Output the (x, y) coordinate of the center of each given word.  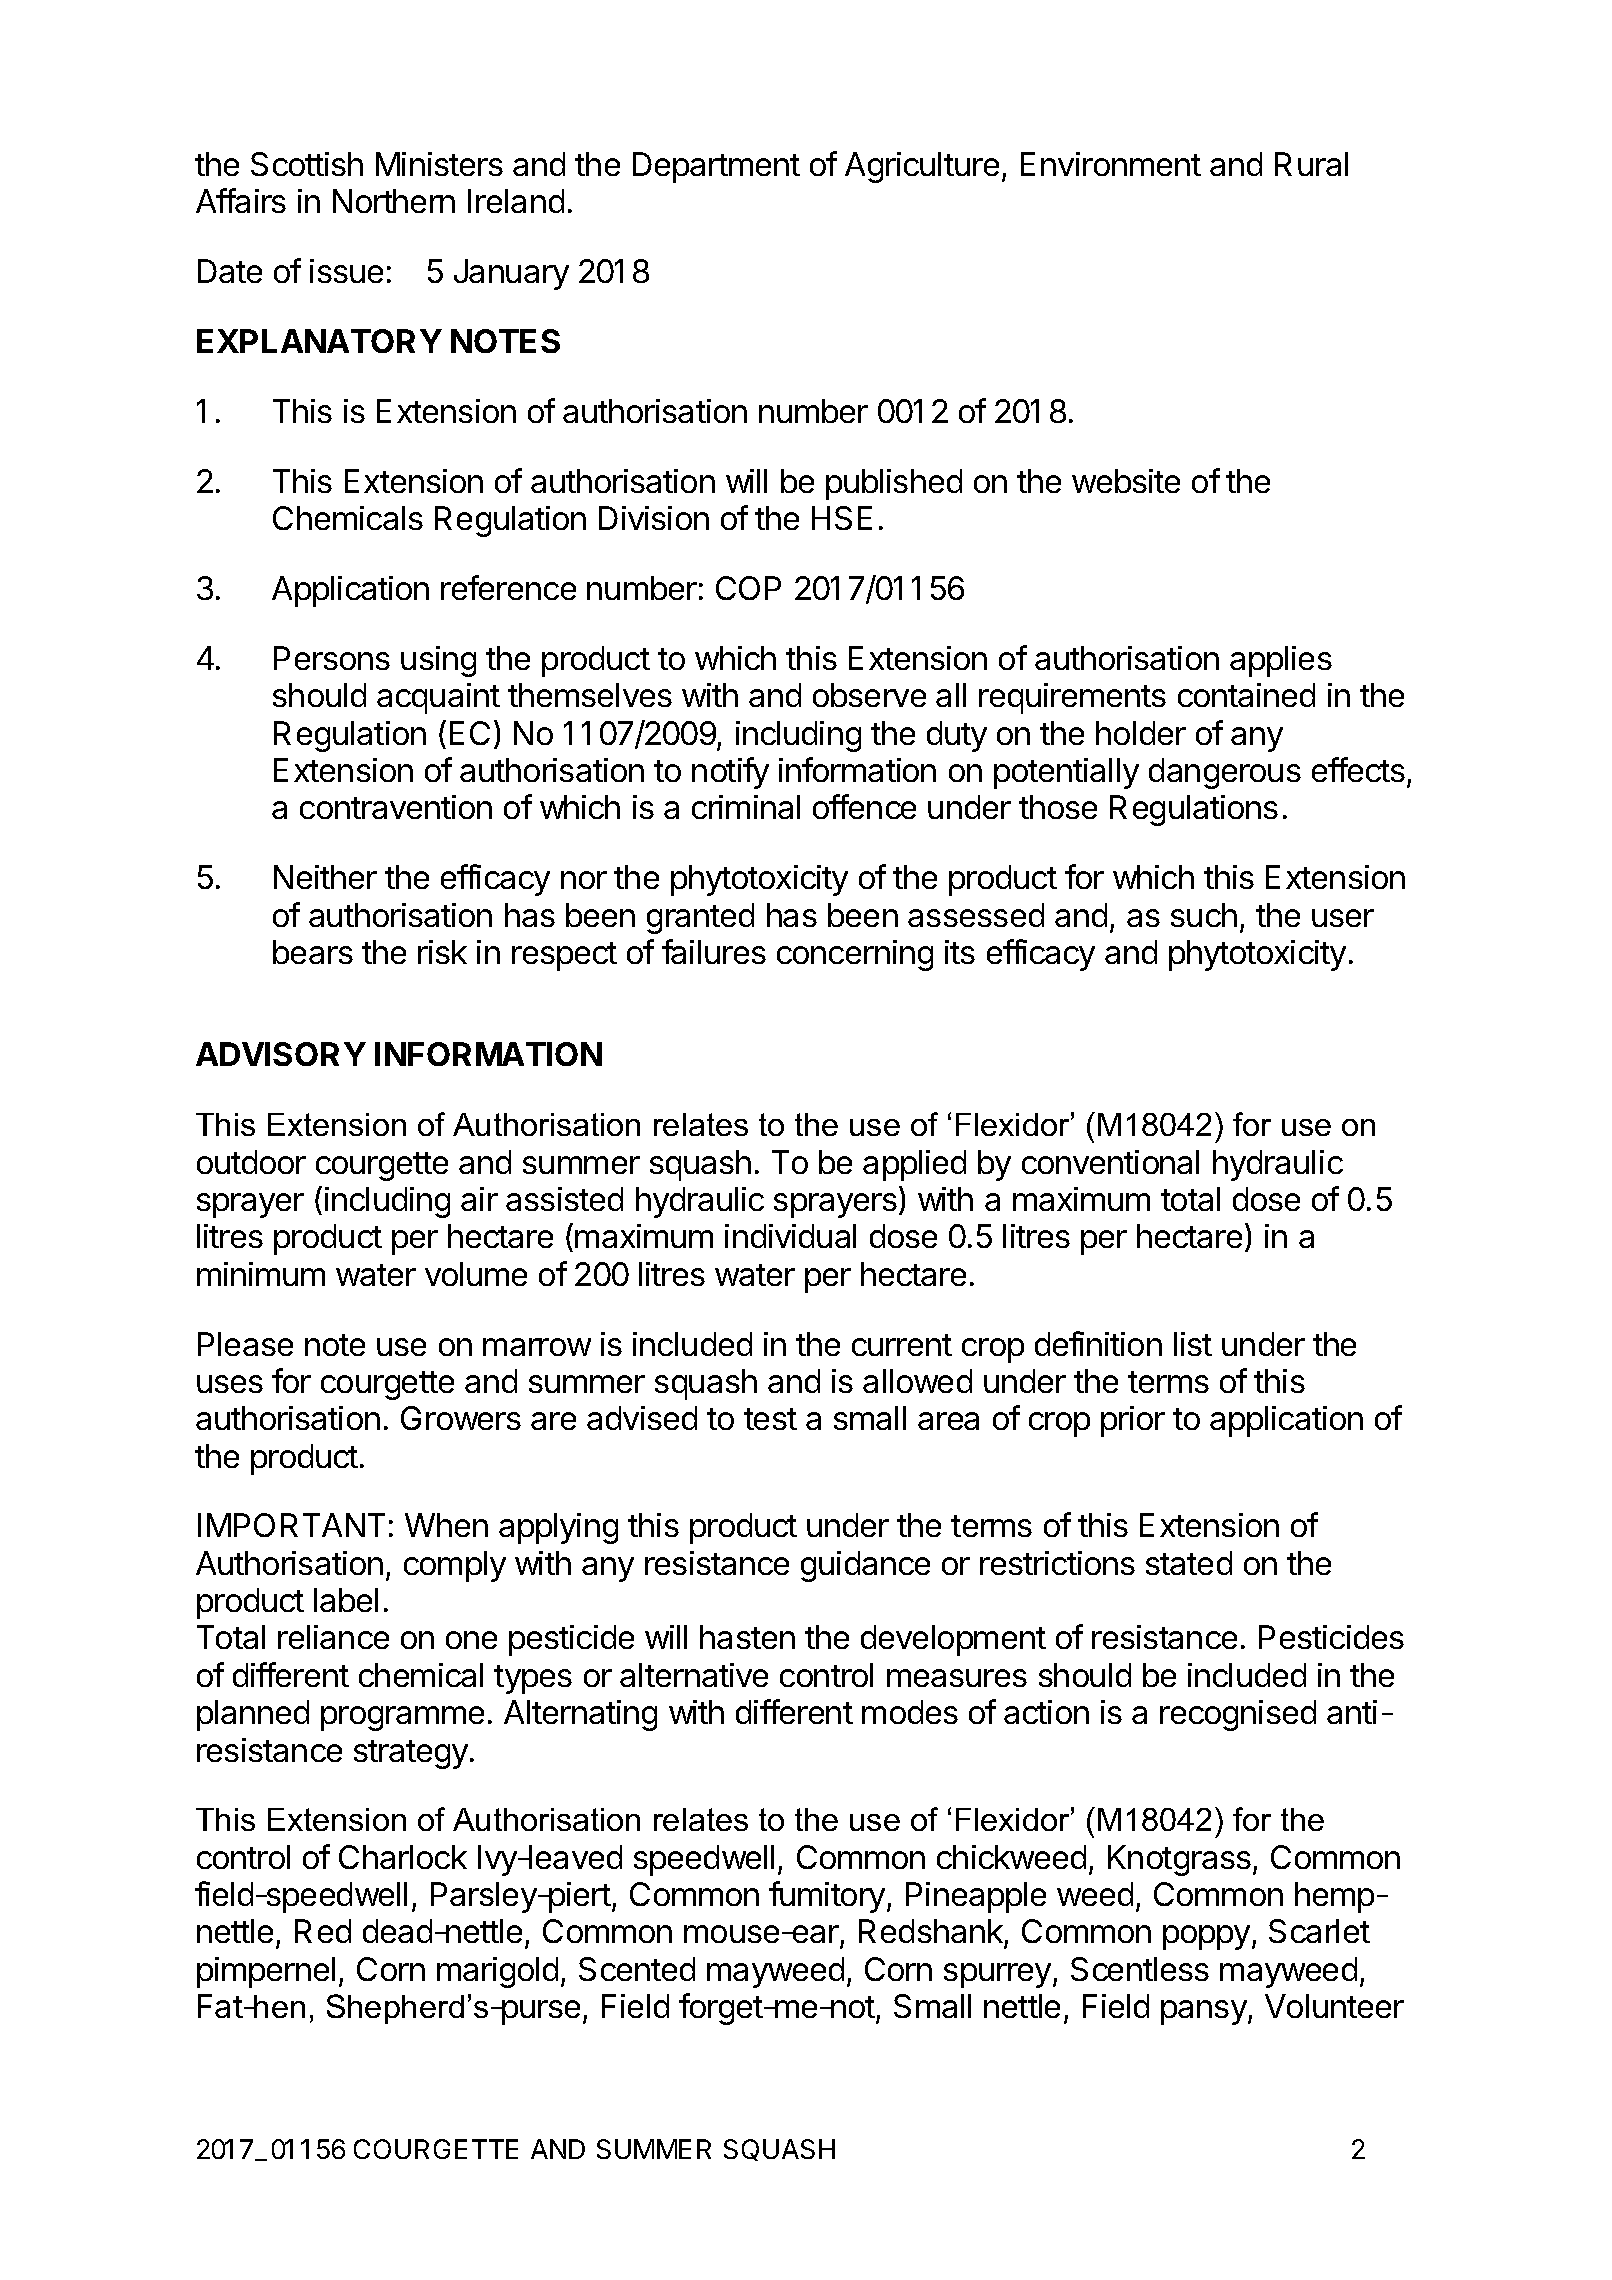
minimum (261, 1274)
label (346, 1600)
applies (1281, 661)
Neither (325, 877)
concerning (855, 955)
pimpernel (266, 1972)
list (1193, 1344)
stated (1189, 1563)
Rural (1311, 164)
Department (716, 167)
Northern (394, 201)
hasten (747, 1637)
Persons (332, 658)
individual (790, 1236)
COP (748, 588)
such (1204, 915)
